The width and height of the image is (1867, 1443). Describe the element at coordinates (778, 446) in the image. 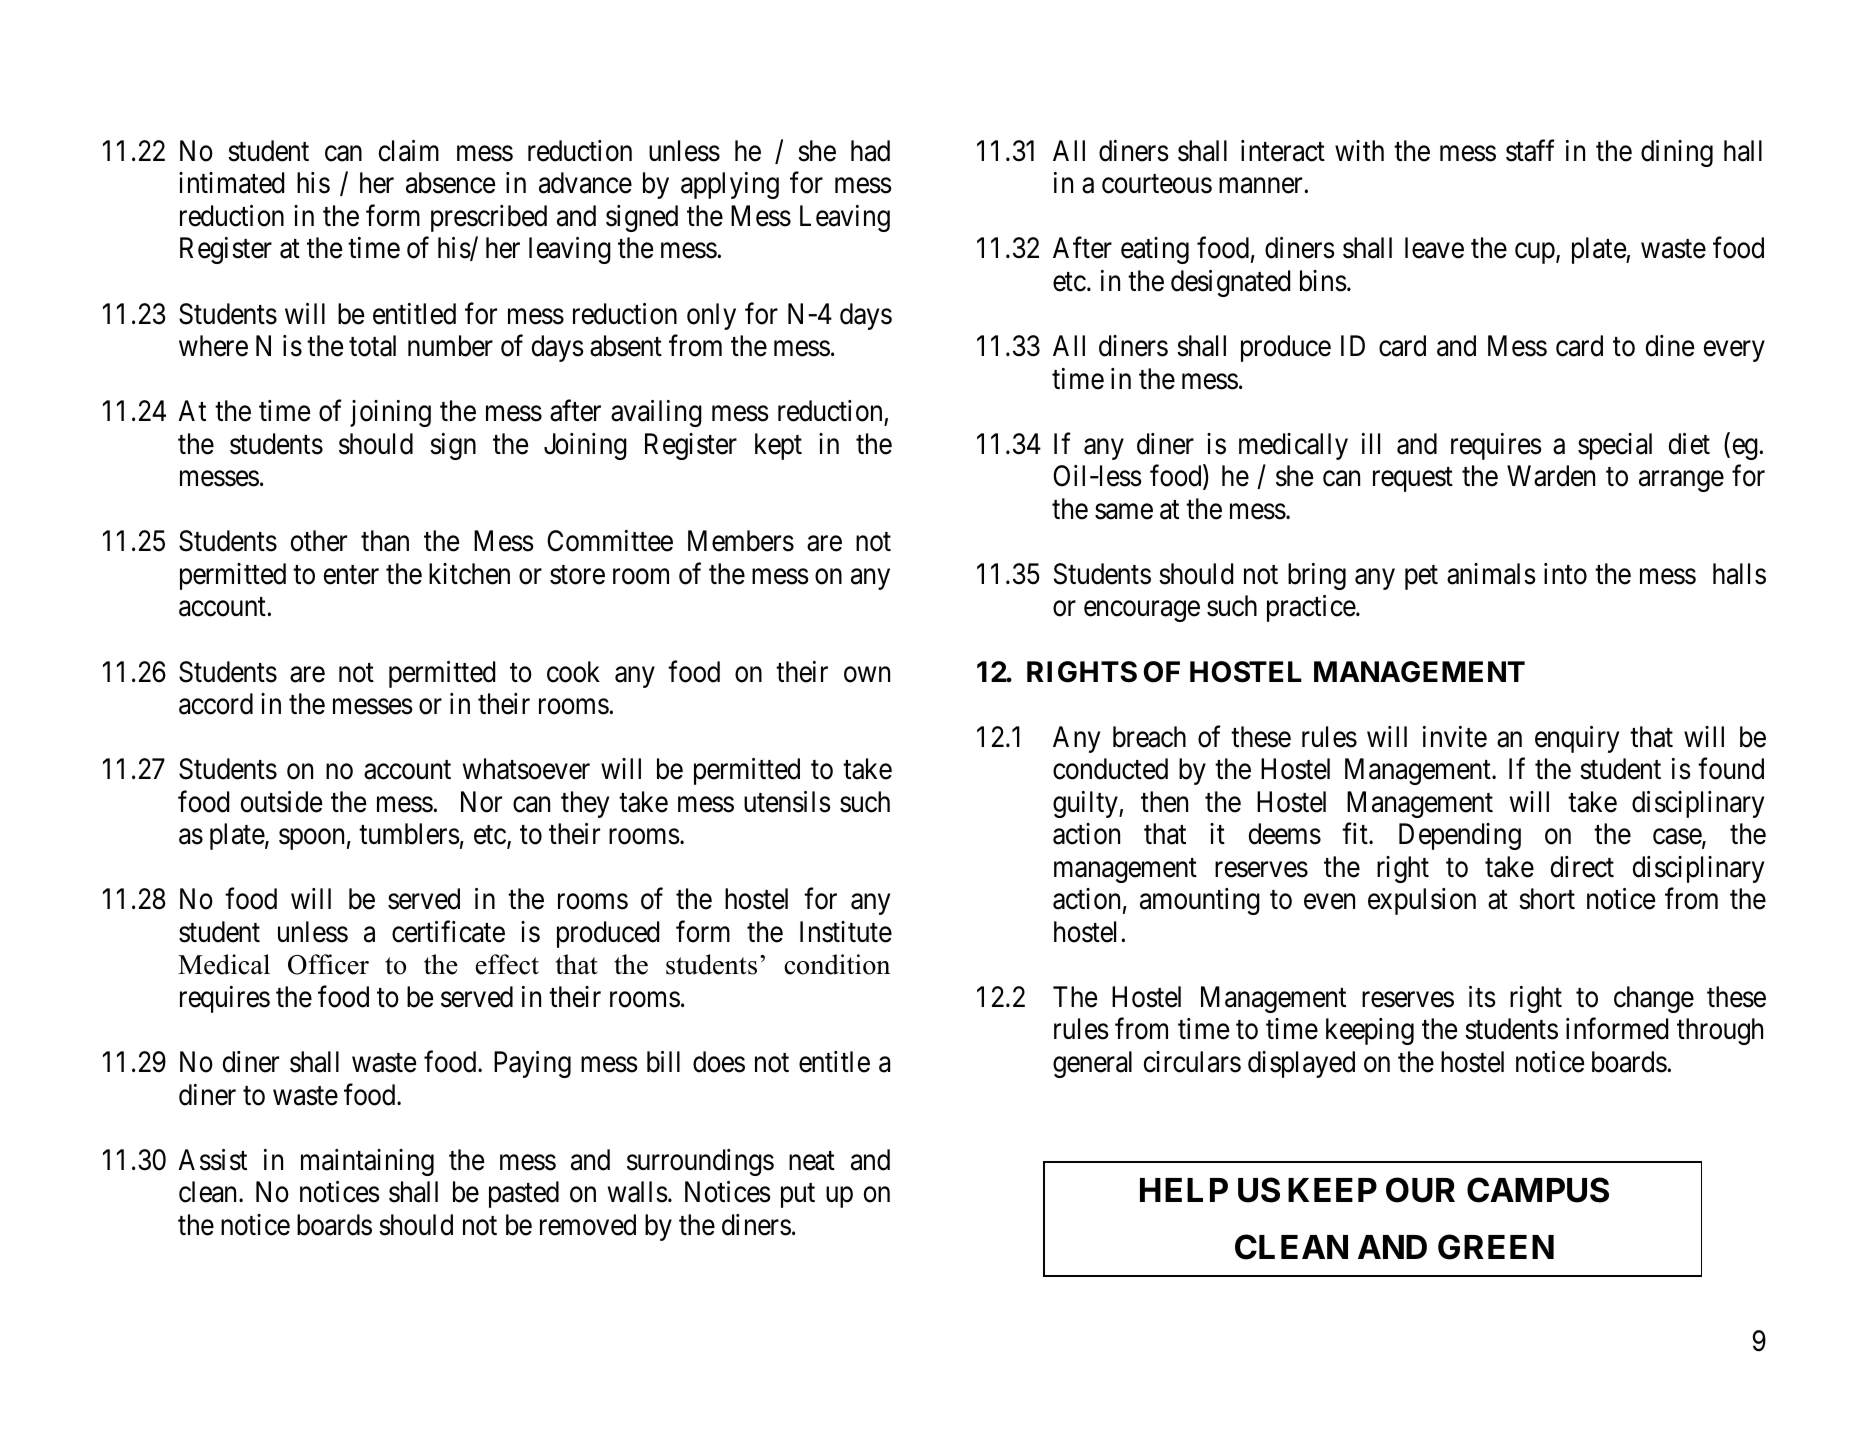

I see `kept` at that location.
